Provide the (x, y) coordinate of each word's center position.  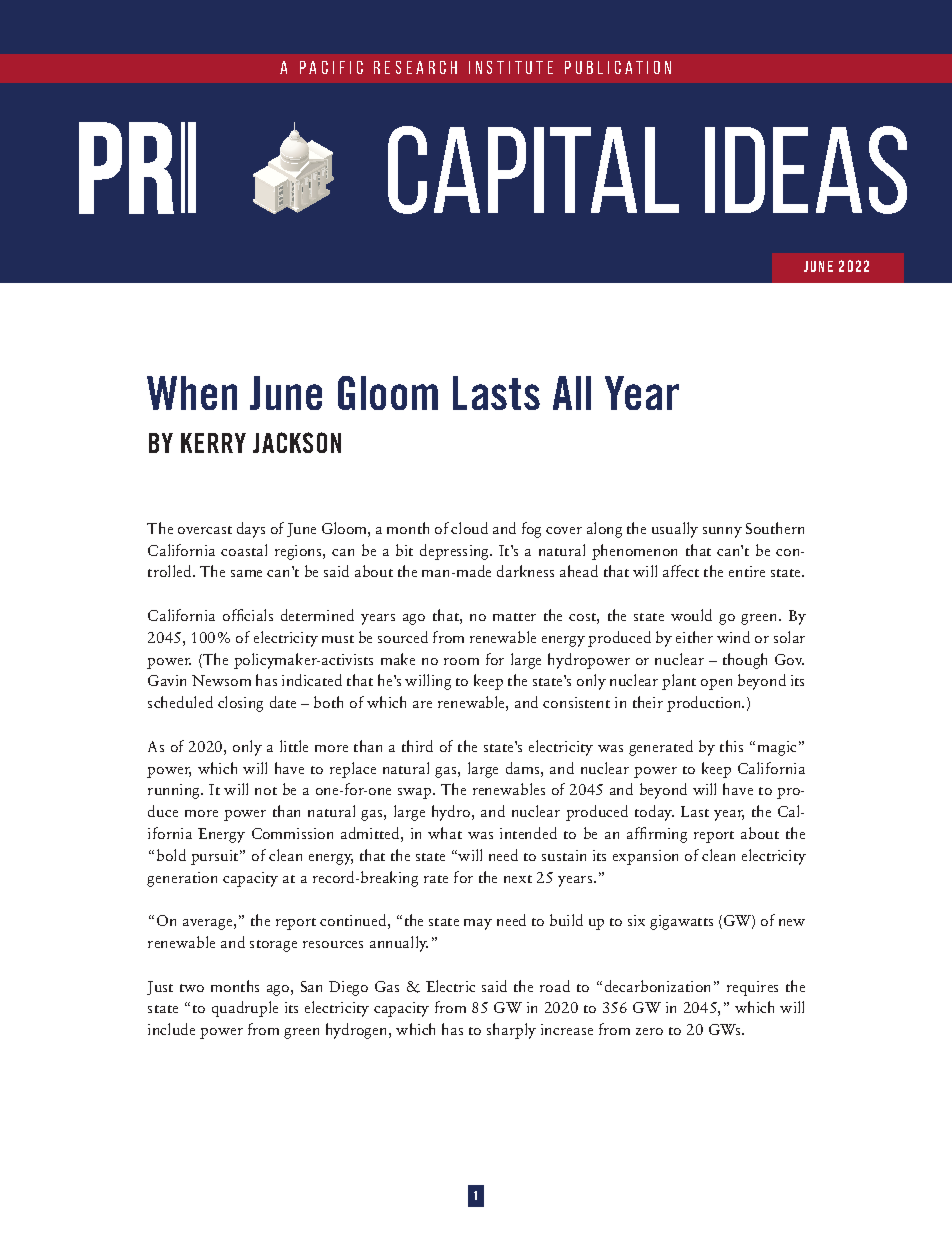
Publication (618, 67)
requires (752, 988)
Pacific (331, 67)
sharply (511, 1031)
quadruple (245, 1009)
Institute (511, 67)
